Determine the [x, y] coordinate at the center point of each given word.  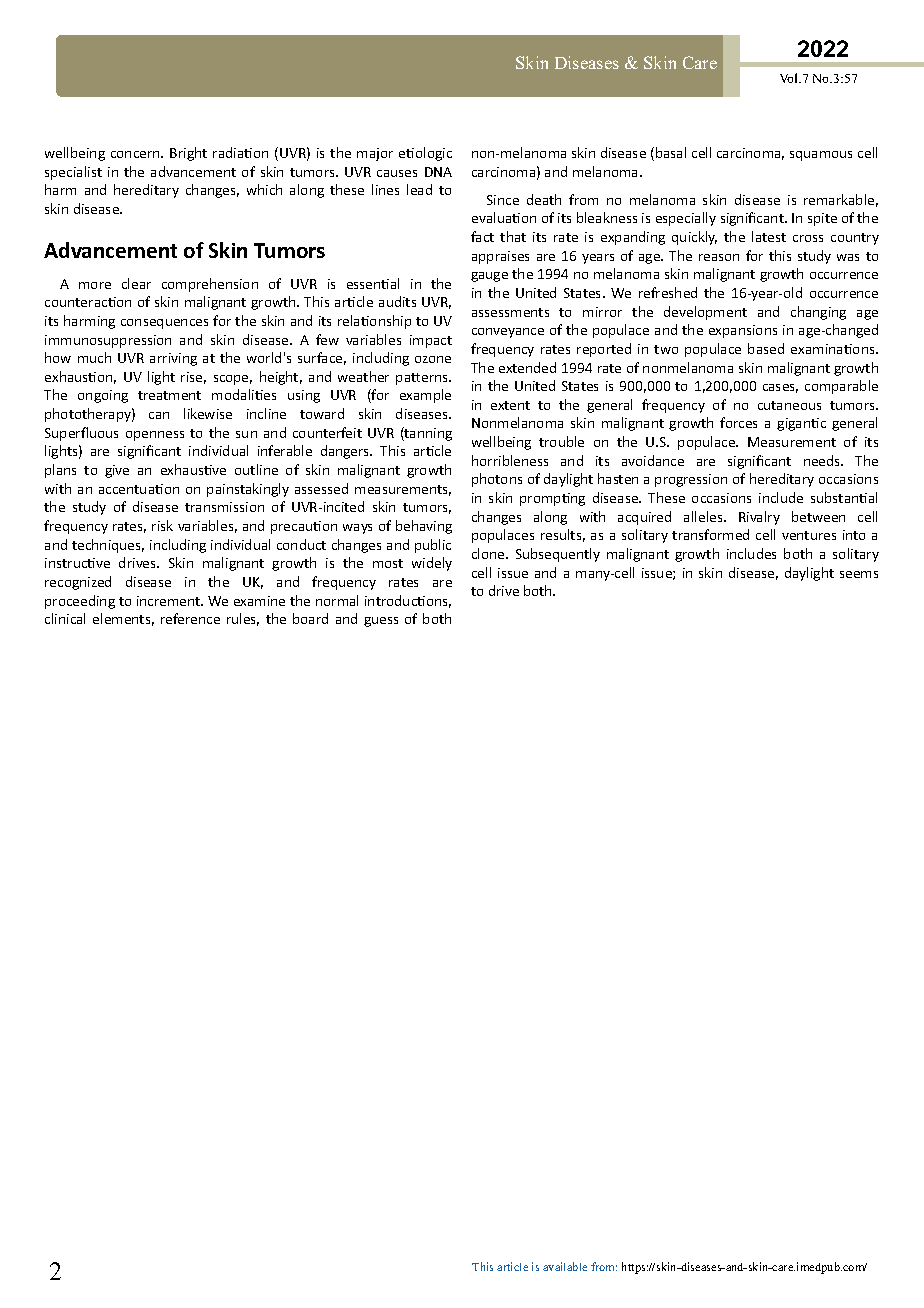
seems [859, 574]
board [310, 618]
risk [162, 525]
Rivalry [759, 518]
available [565, 1266]
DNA [438, 172]
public [433, 546]
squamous [821, 156]
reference [190, 618]
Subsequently [558, 555]
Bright [188, 154]
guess [381, 622]
